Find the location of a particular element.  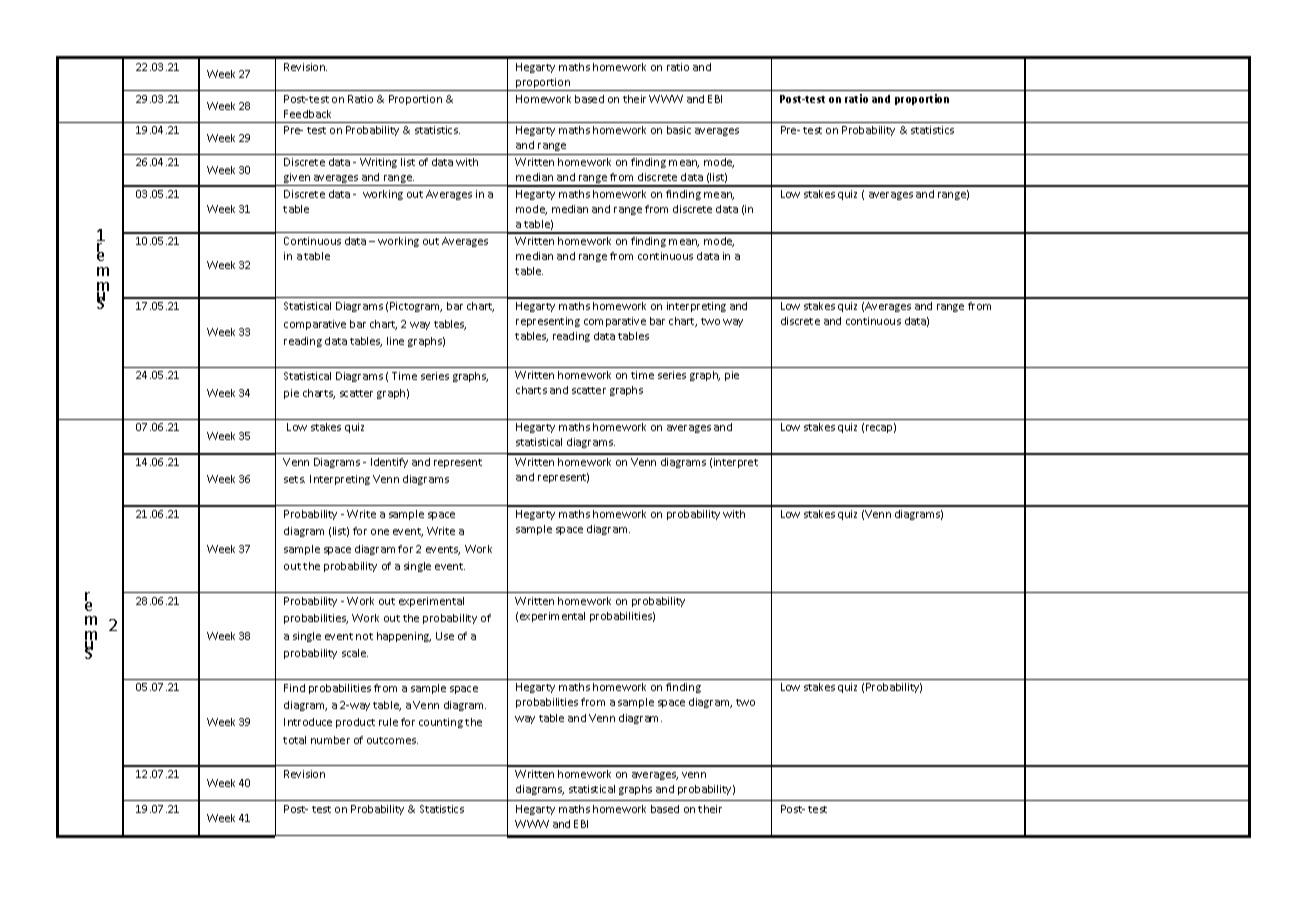

sets is located at coordinates (294, 479).
